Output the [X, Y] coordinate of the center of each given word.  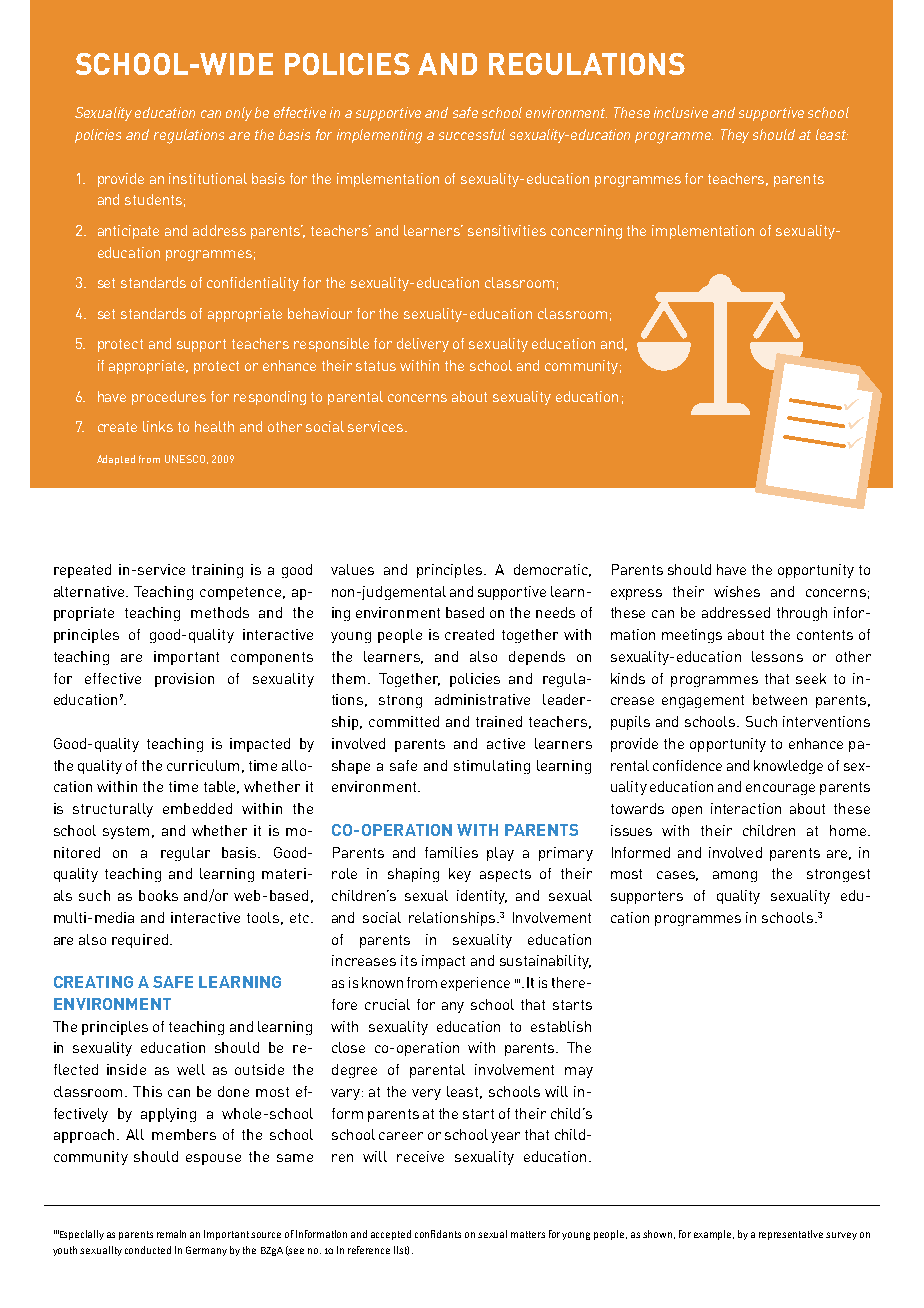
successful [472, 134]
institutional [208, 178]
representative [791, 1235]
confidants [438, 1234]
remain [171, 1234]
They [735, 136]
